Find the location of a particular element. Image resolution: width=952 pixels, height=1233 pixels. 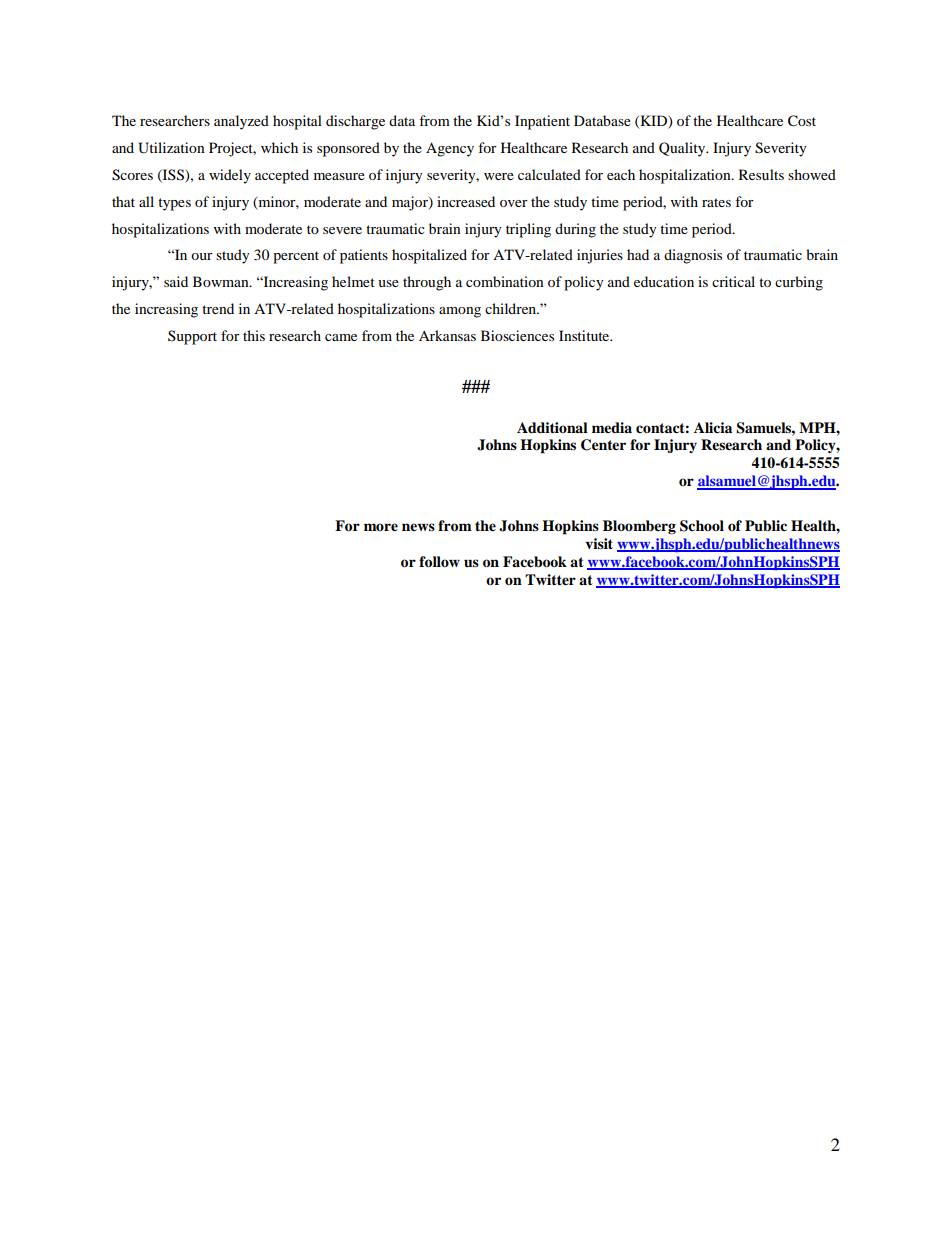

Quality is located at coordinates (683, 149).
